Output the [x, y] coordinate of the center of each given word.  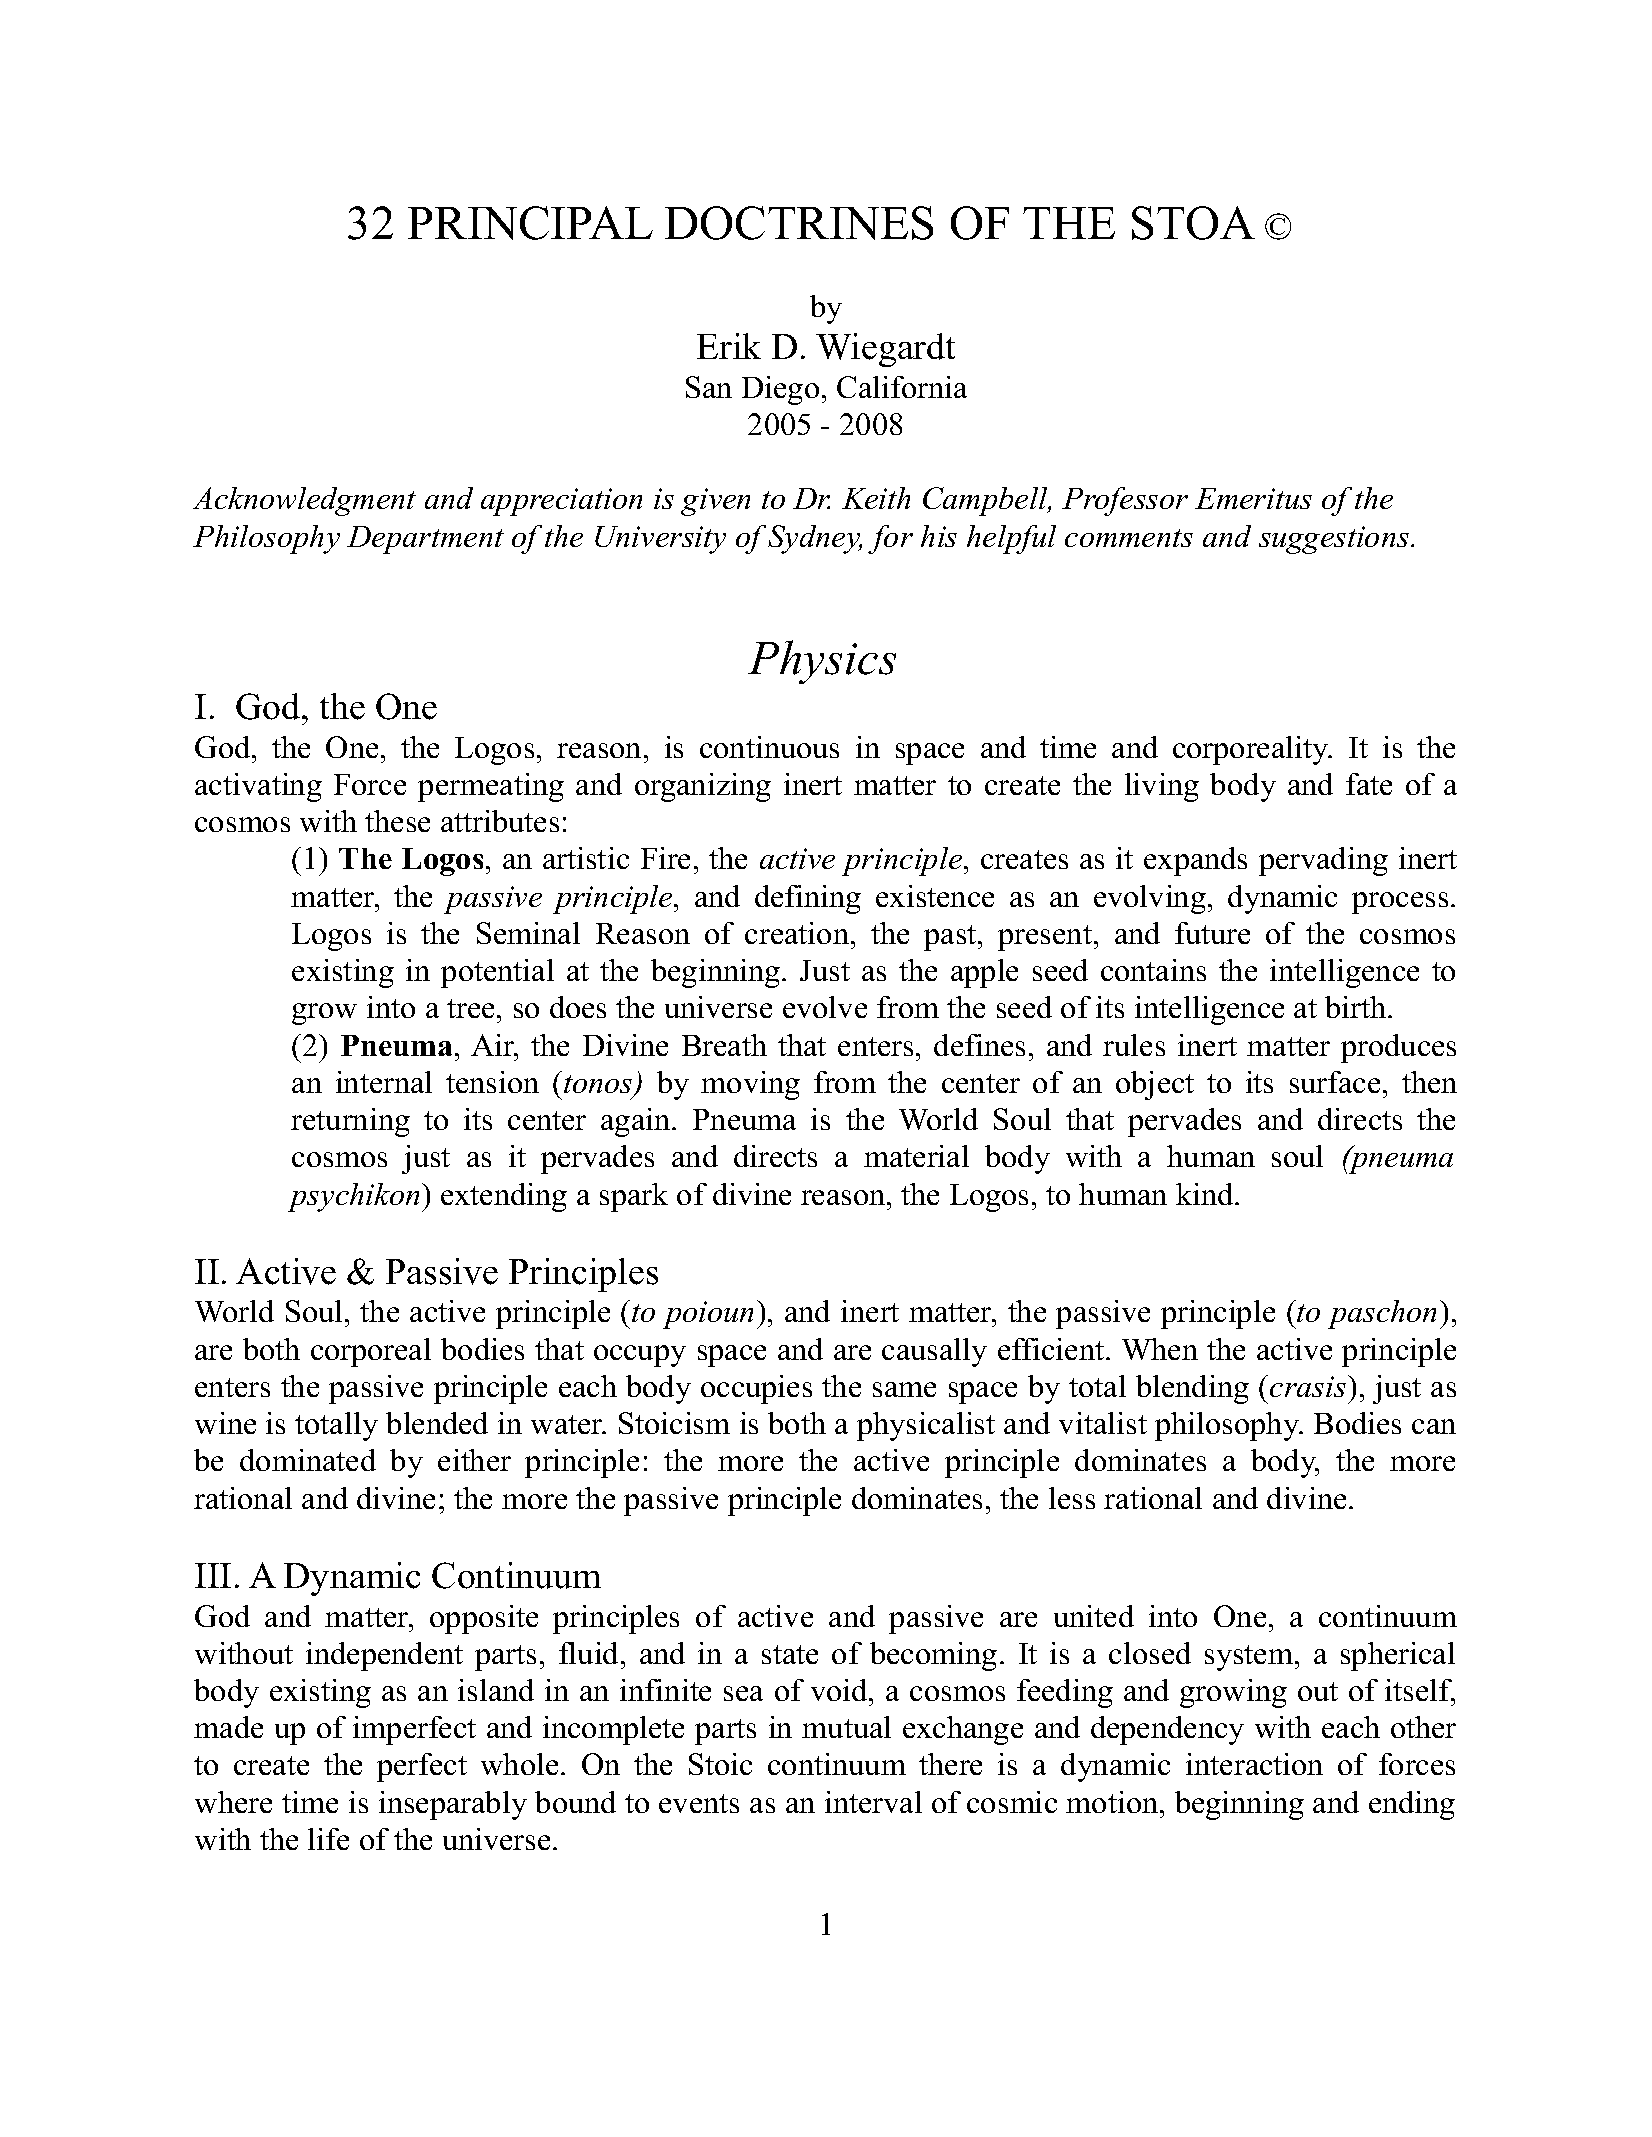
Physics [822, 662]
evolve [825, 1007]
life [328, 1839]
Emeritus [1253, 498]
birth [1357, 1007]
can [1434, 1426]
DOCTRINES [799, 223]
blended [437, 1423]
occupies [756, 1389]
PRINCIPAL [530, 223]
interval [873, 1802]
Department [425, 540]
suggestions [1335, 540]
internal [384, 1082]
